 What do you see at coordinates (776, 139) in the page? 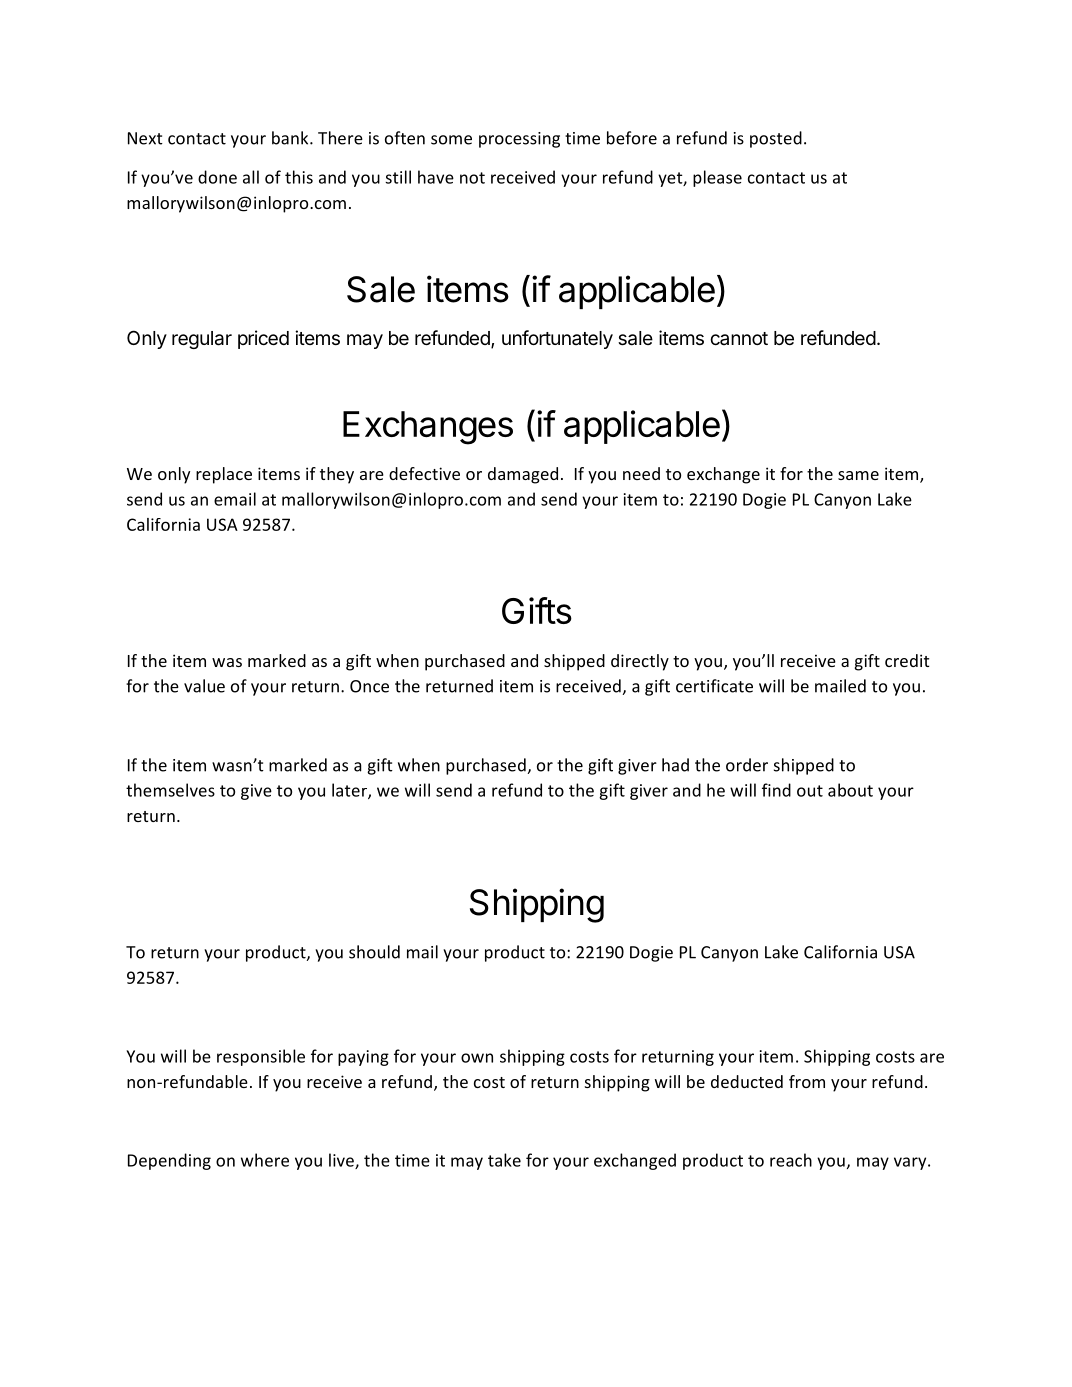
I see `posted` at bounding box center [776, 139].
